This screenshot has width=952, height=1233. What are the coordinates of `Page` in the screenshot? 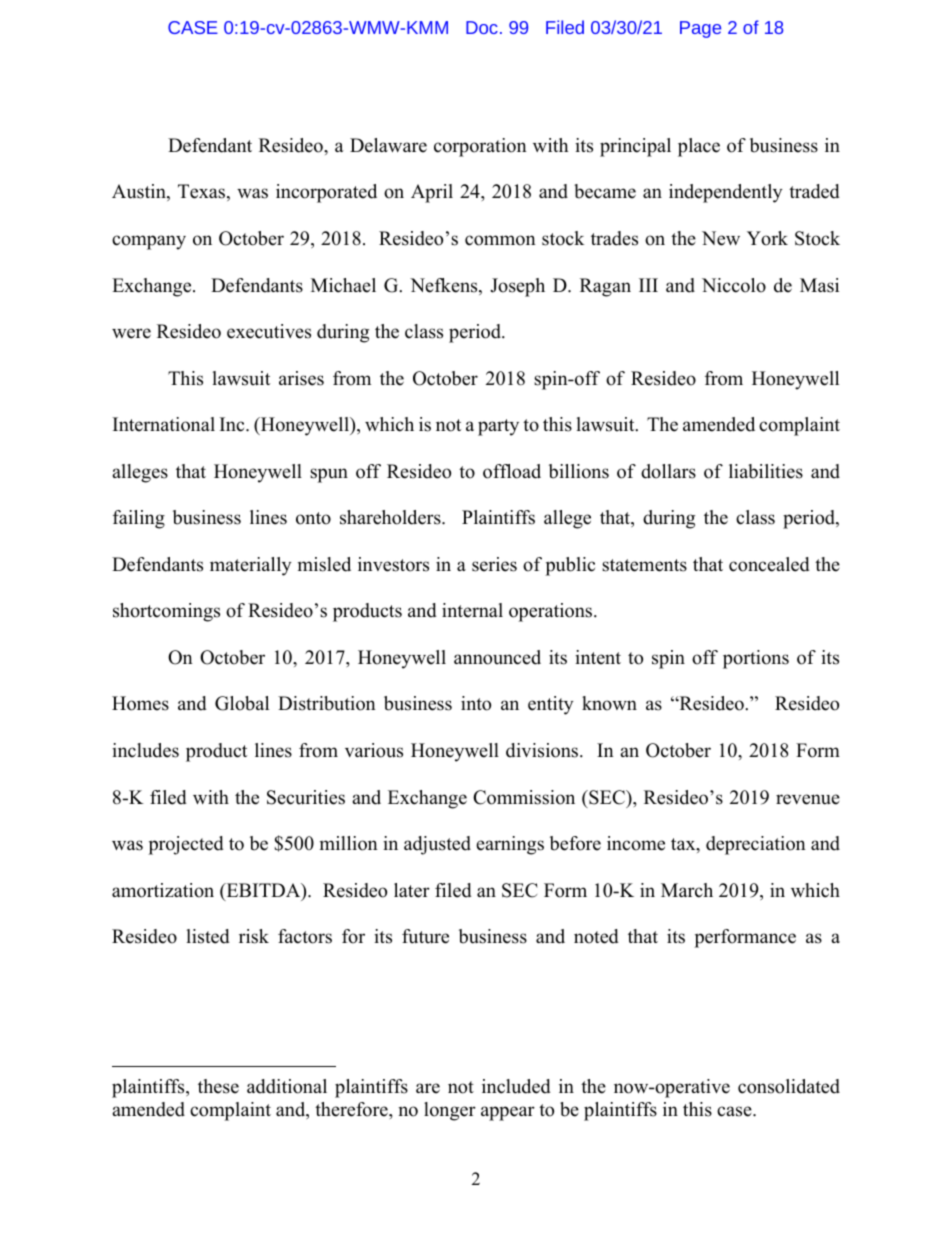 It's located at (700, 29).
